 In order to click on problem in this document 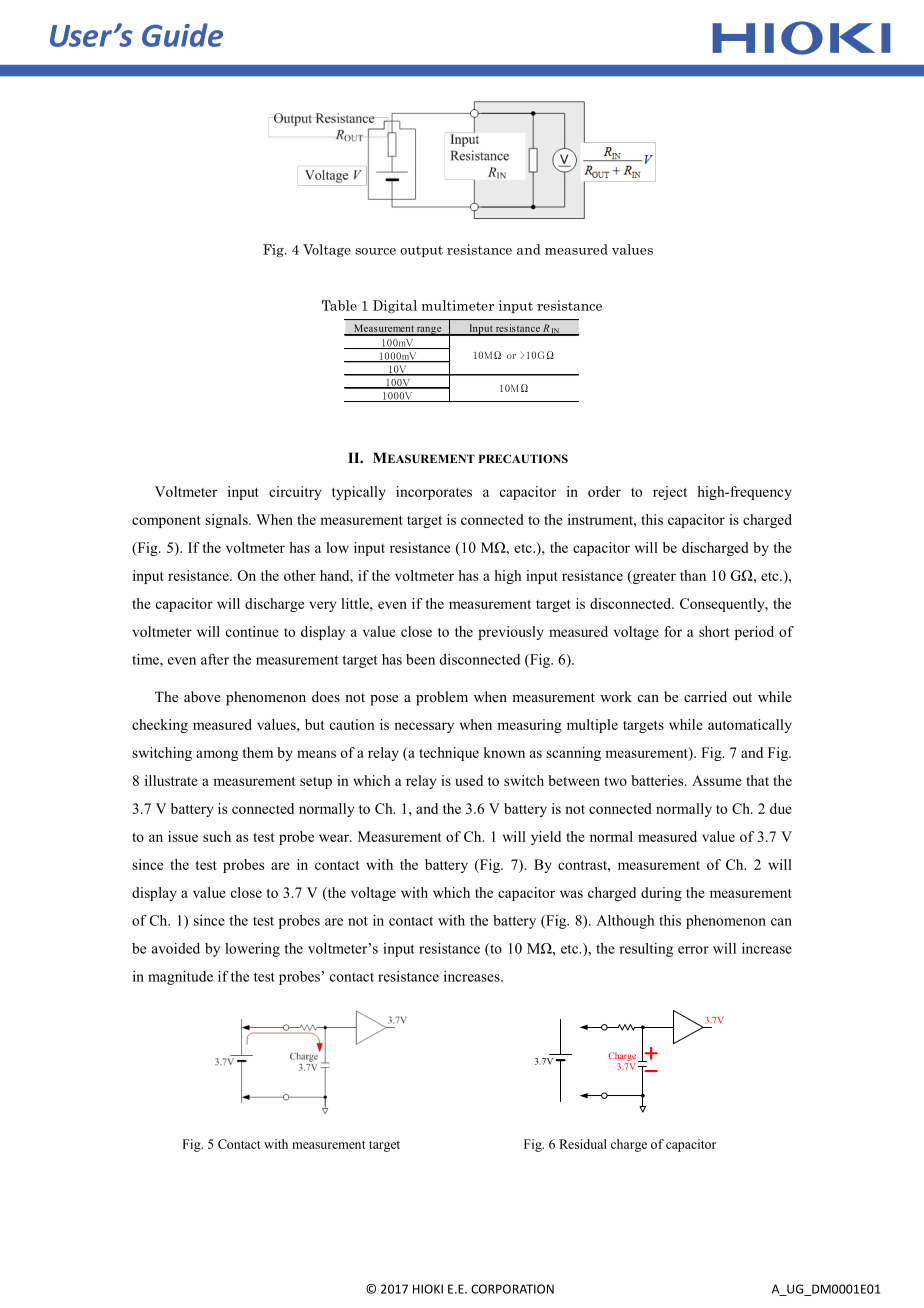, I will do `click(442, 698)`.
